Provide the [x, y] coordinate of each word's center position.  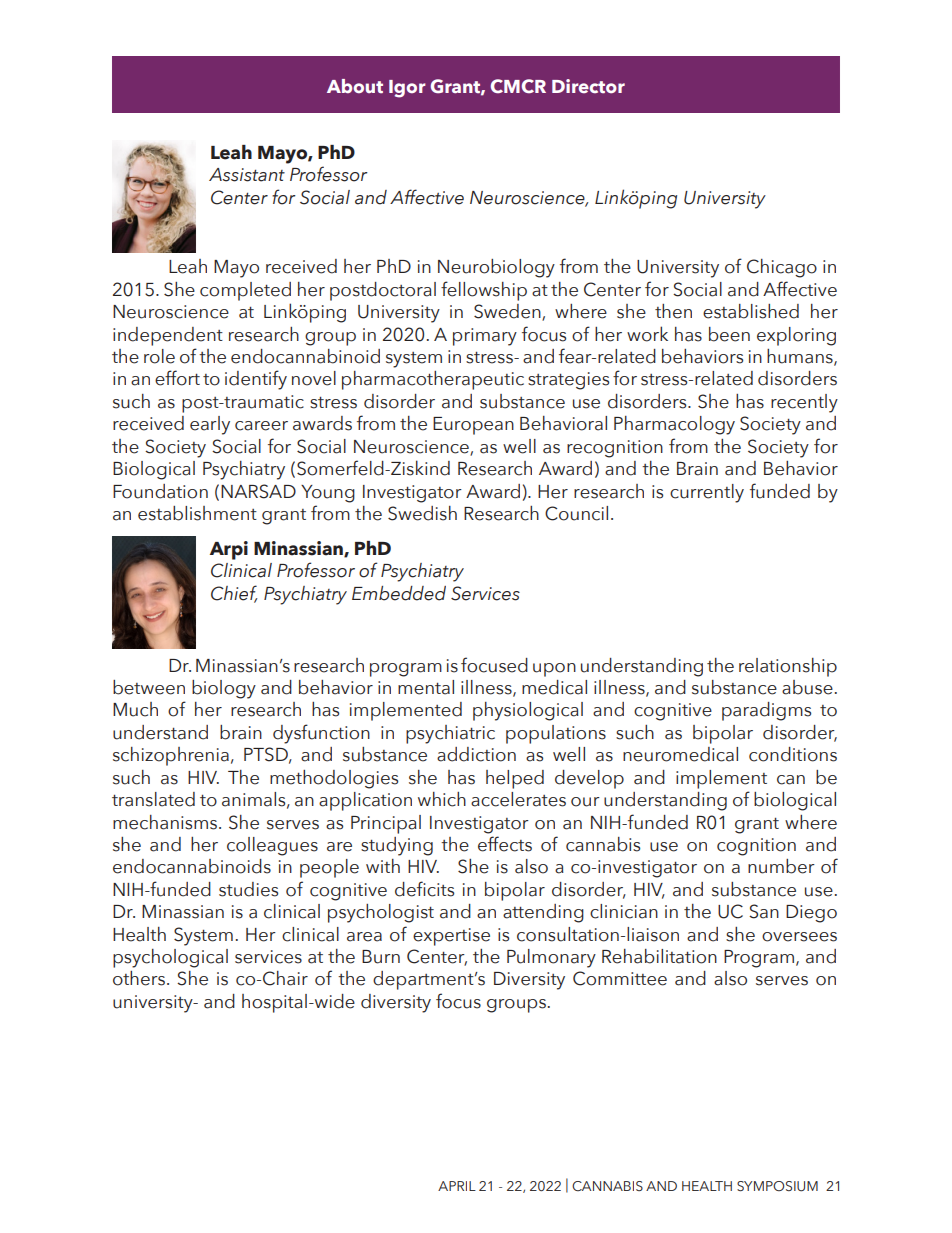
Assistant [247, 175]
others [140, 978]
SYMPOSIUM [777, 1186]
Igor [407, 89]
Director [588, 86]
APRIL [457, 1186]
